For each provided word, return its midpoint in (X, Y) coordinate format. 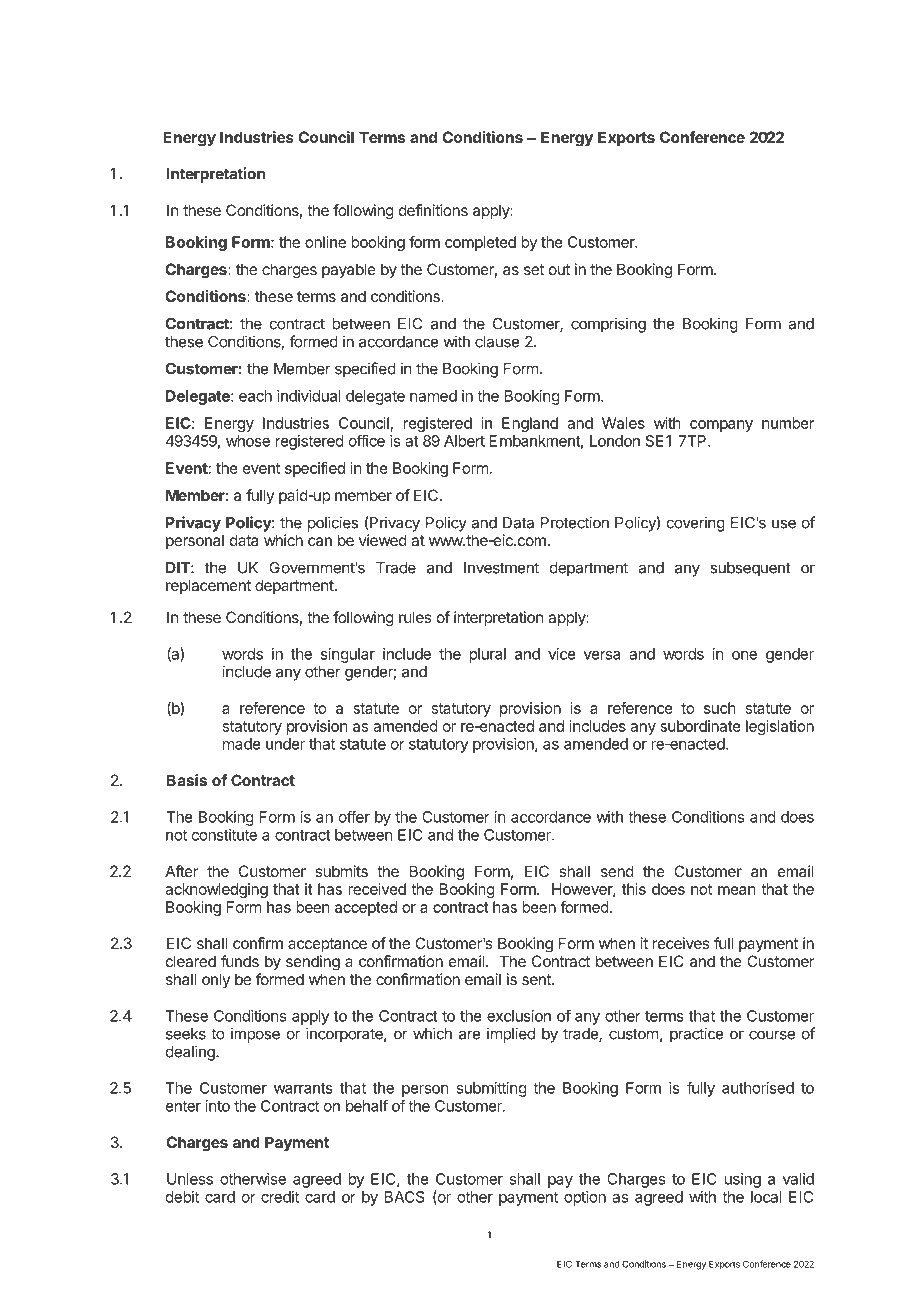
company (721, 426)
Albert (464, 441)
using (743, 1180)
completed (480, 243)
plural (487, 655)
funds (240, 961)
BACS (405, 1197)
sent (537, 979)
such (720, 708)
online (325, 242)
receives (681, 943)
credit (280, 1197)
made (242, 744)
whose (248, 441)
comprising (608, 325)
